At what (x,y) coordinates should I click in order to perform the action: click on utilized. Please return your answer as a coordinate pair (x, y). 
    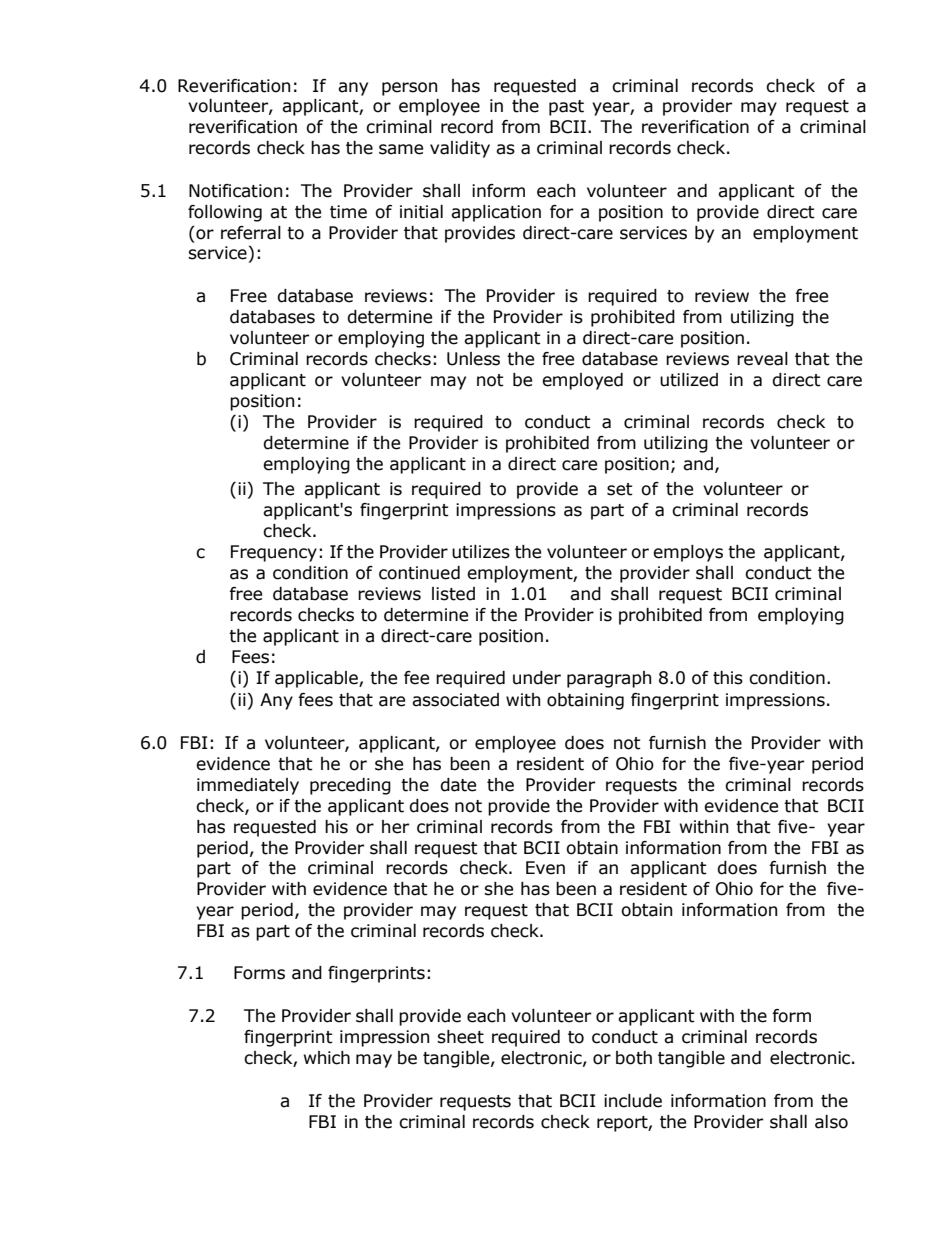
    Looking at the image, I should click on (689, 380).
